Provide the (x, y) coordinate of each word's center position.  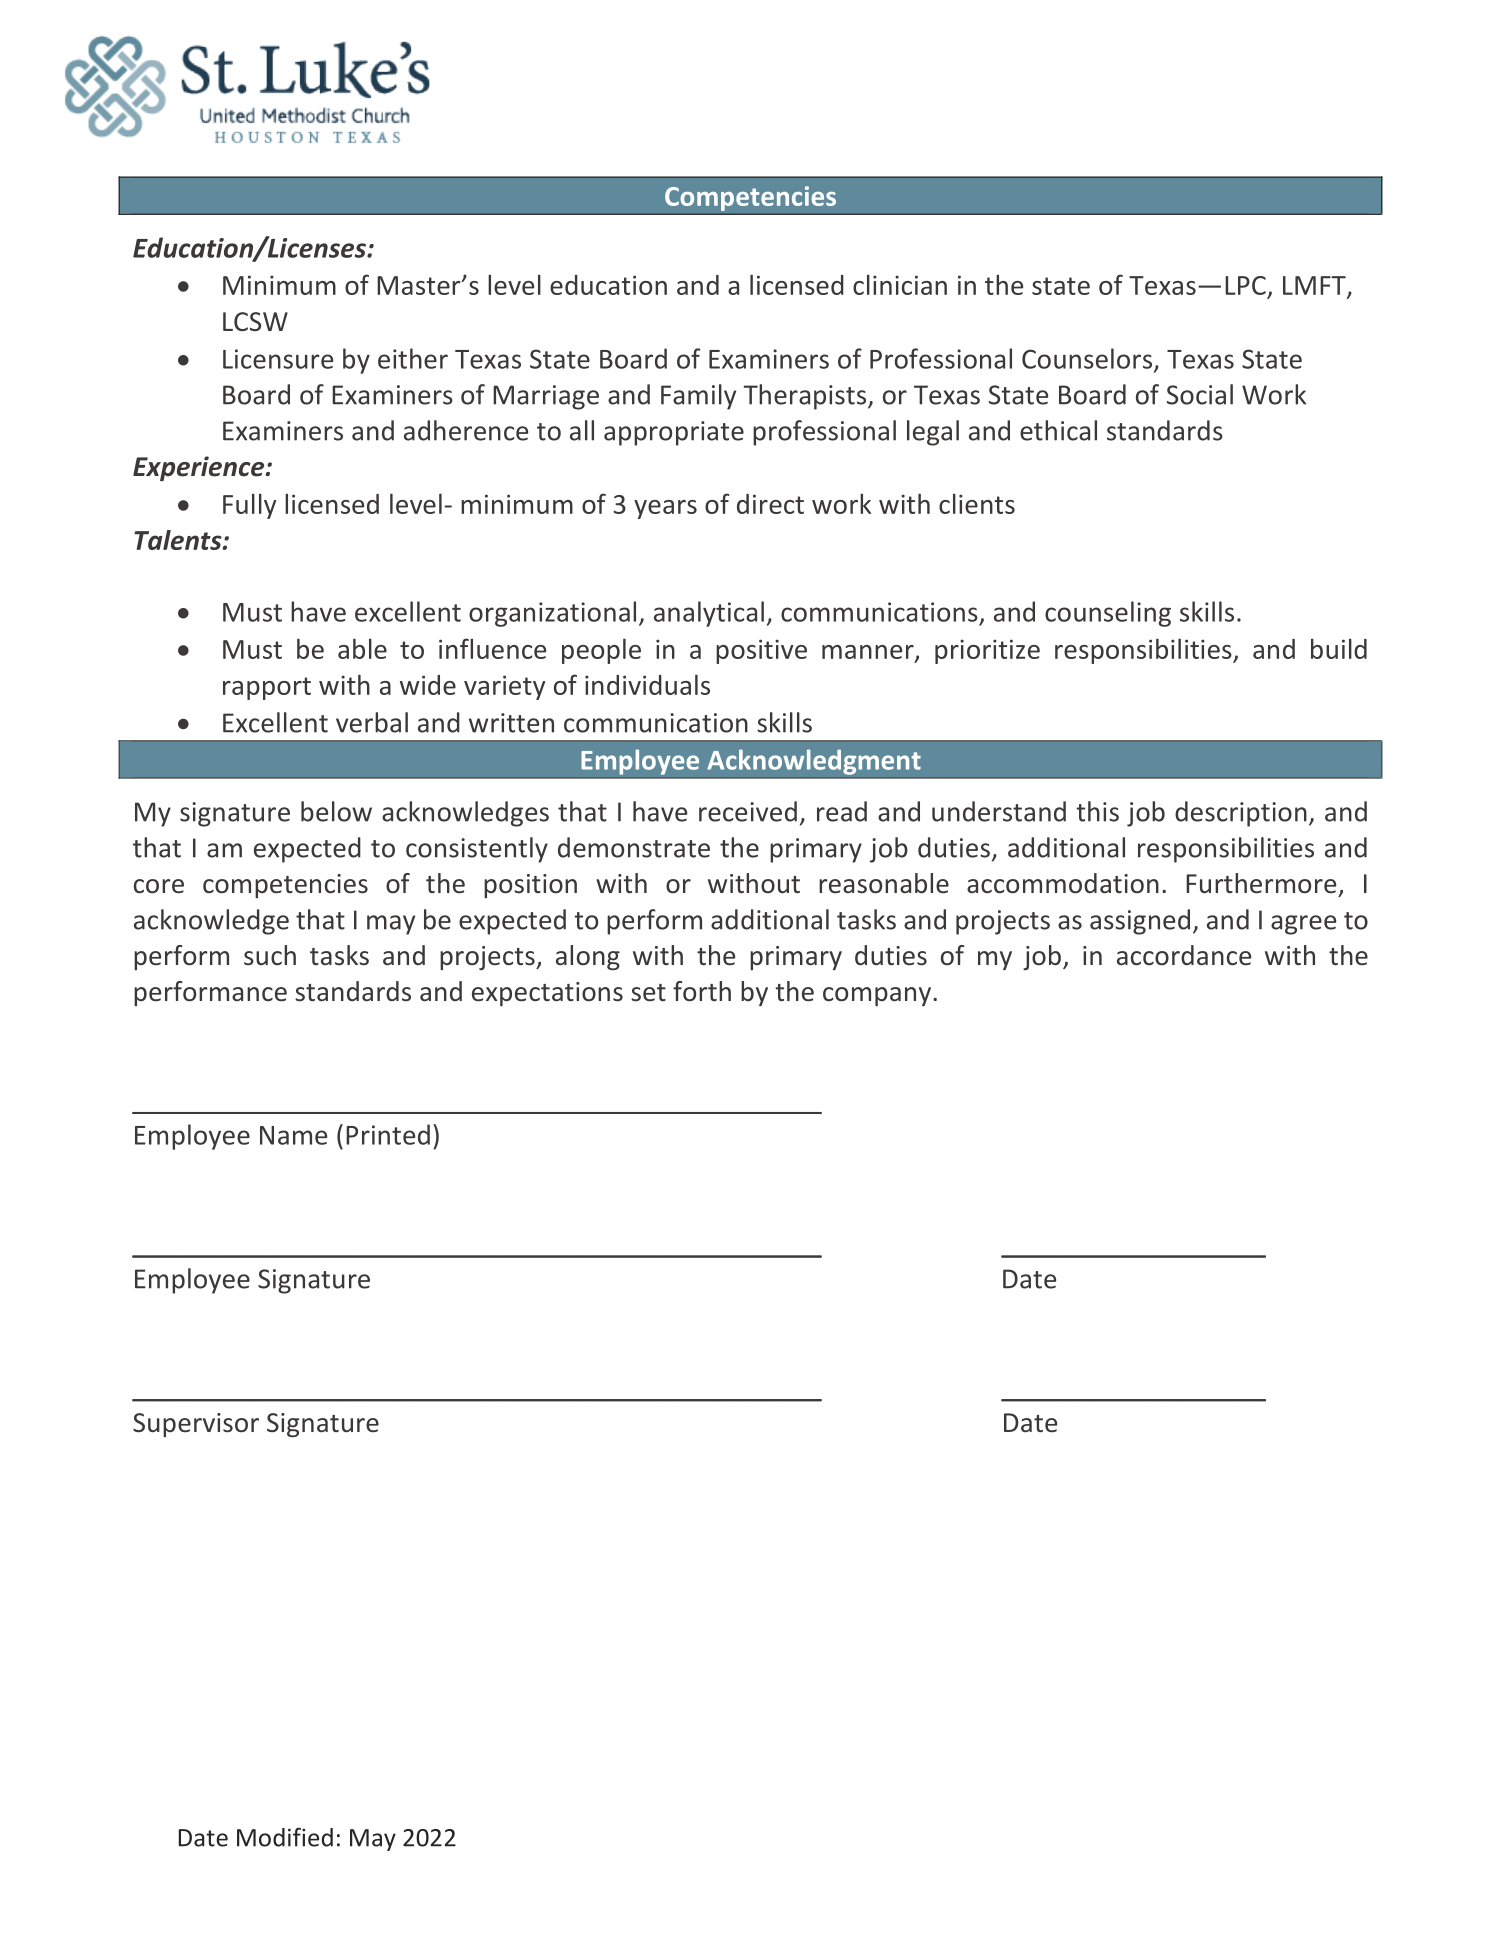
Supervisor (196, 1425)
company (878, 996)
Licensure (278, 359)
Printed (388, 1134)
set (648, 992)
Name (293, 1135)
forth (702, 991)
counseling (1108, 614)
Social (1200, 394)
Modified (285, 1837)
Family (698, 397)
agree (1303, 925)
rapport (267, 688)
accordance (1184, 955)
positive (761, 651)
